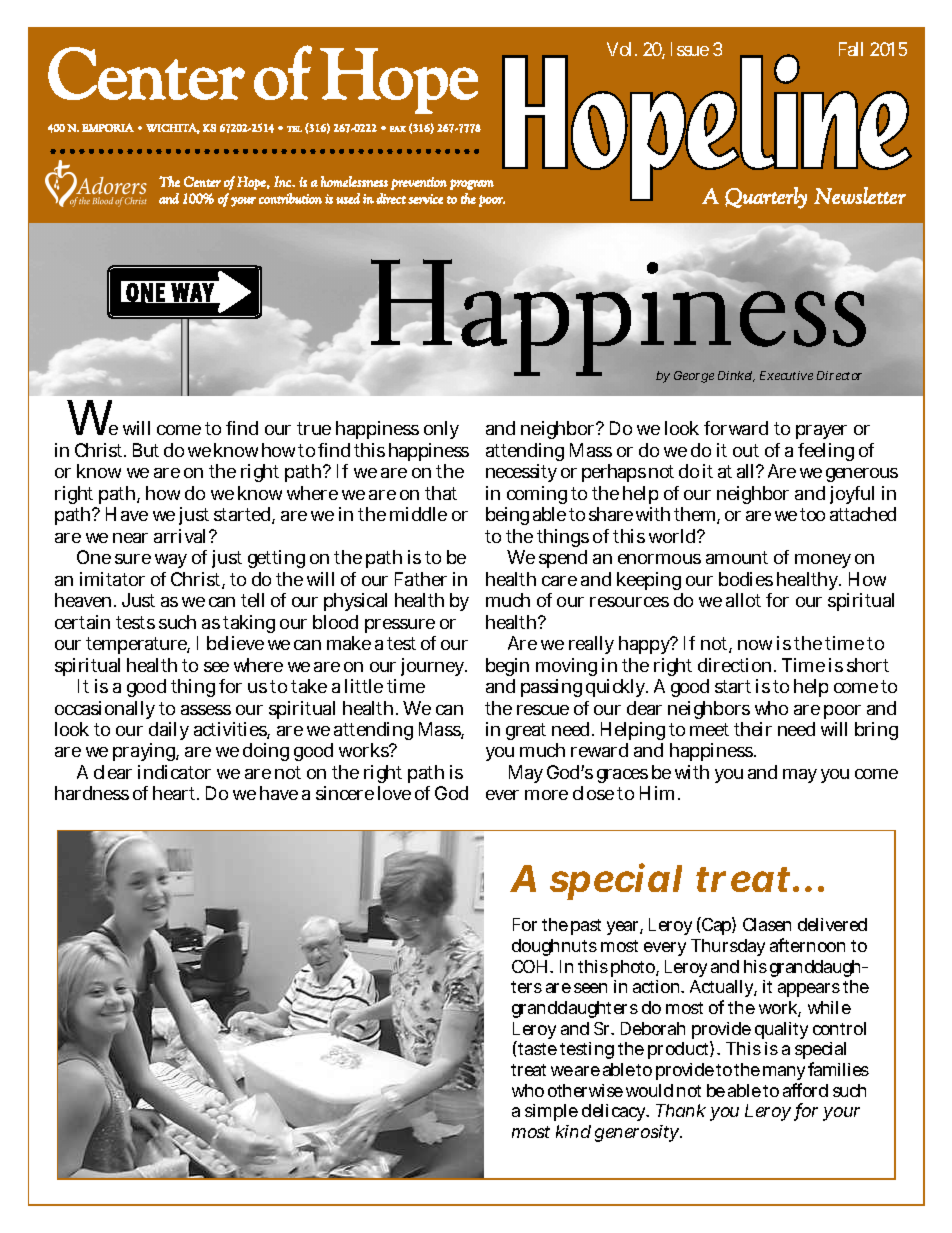  Describe the element at coordinates (146, 450) in the page. I see `But` at that location.
